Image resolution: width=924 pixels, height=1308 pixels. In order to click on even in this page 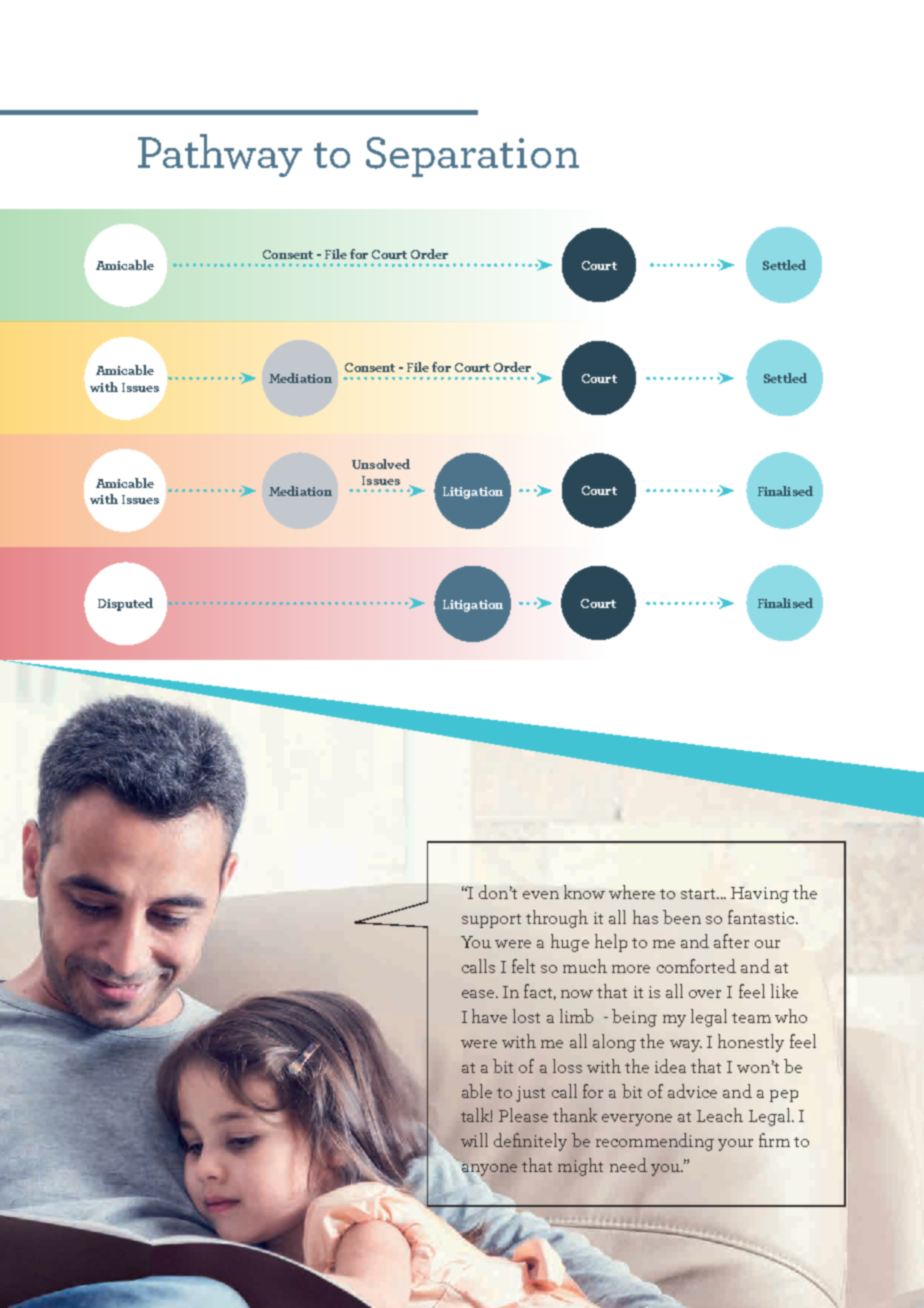, I will do `click(541, 895)`.
